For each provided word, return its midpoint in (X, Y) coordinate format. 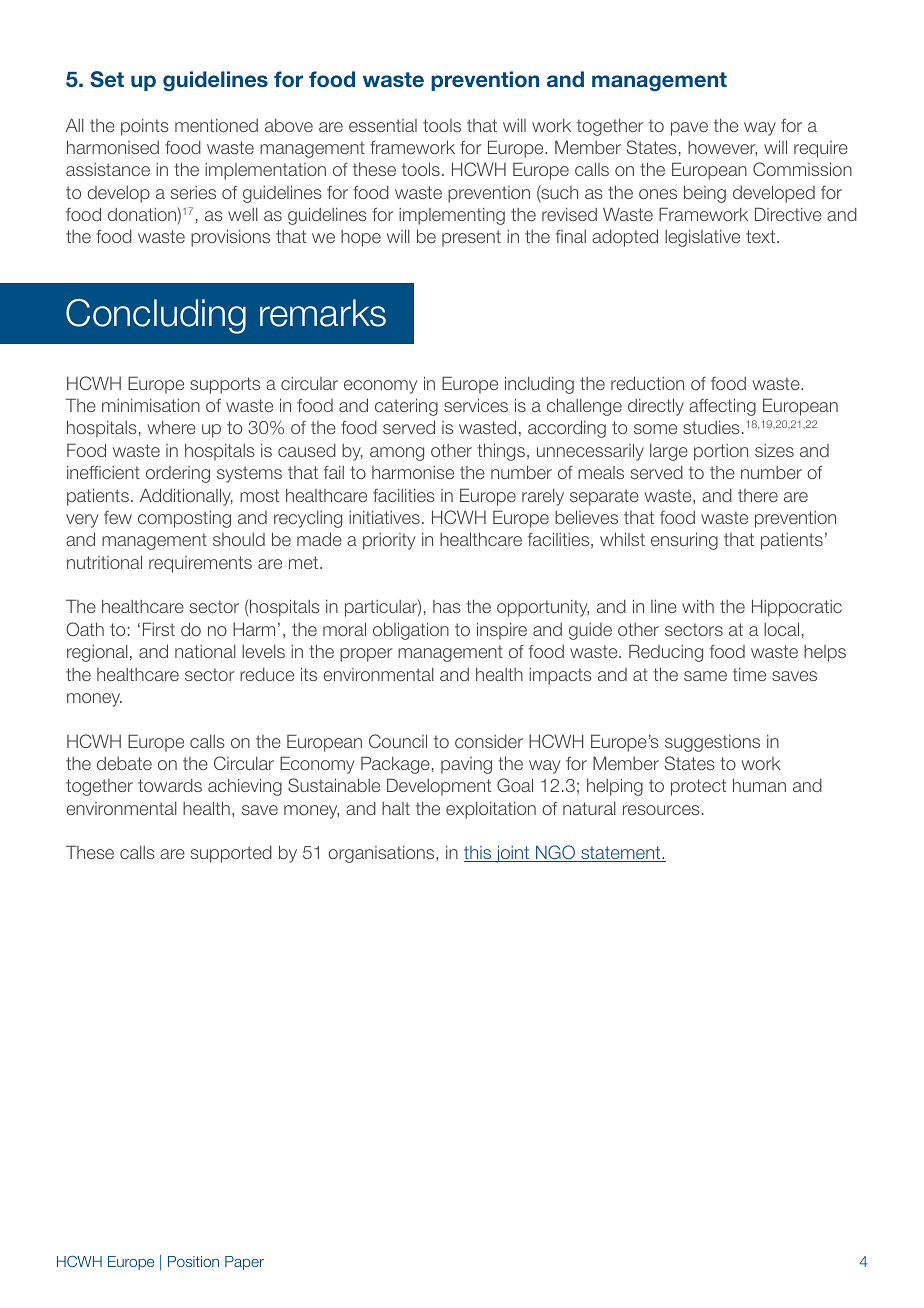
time (749, 674)
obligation (411, 631)
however (722, 148)
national (205, 651)
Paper (244, 1263)
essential (383, 125)
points (145, 127)
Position (193, 1261)
